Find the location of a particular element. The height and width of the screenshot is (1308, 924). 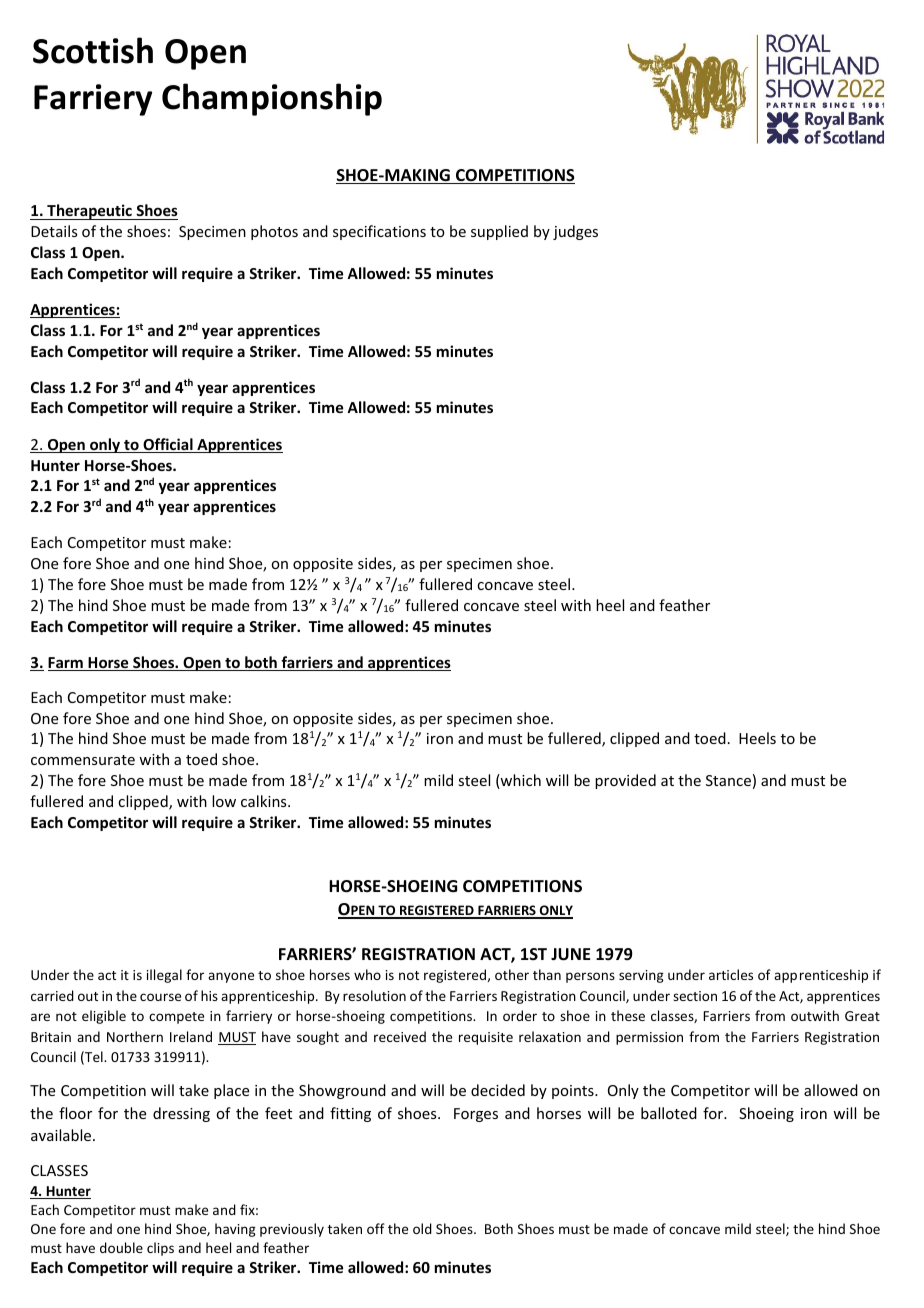

supplied is located at coordinates (499, 232).
